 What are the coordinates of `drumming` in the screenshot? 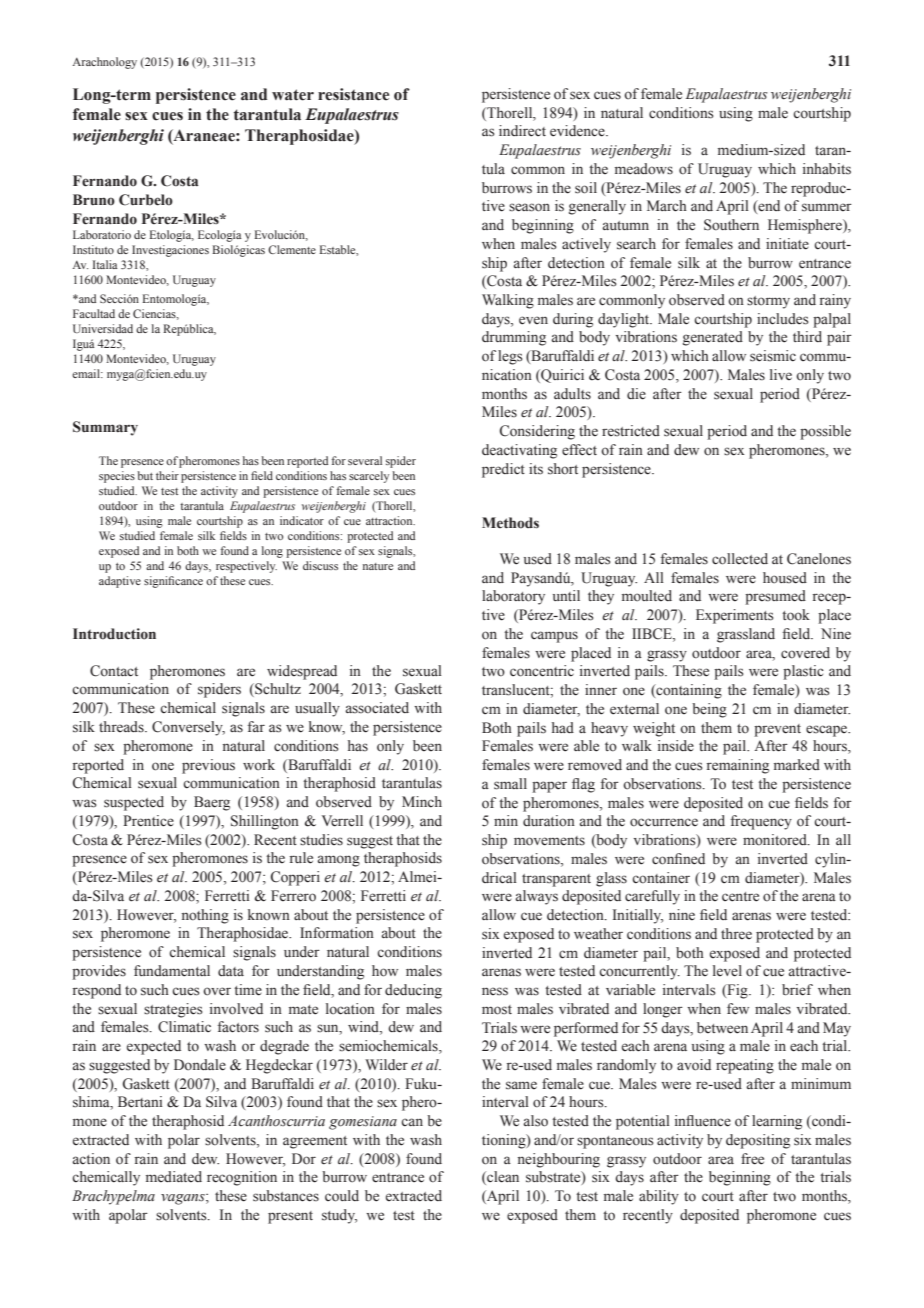 It's located at (514, 338).
